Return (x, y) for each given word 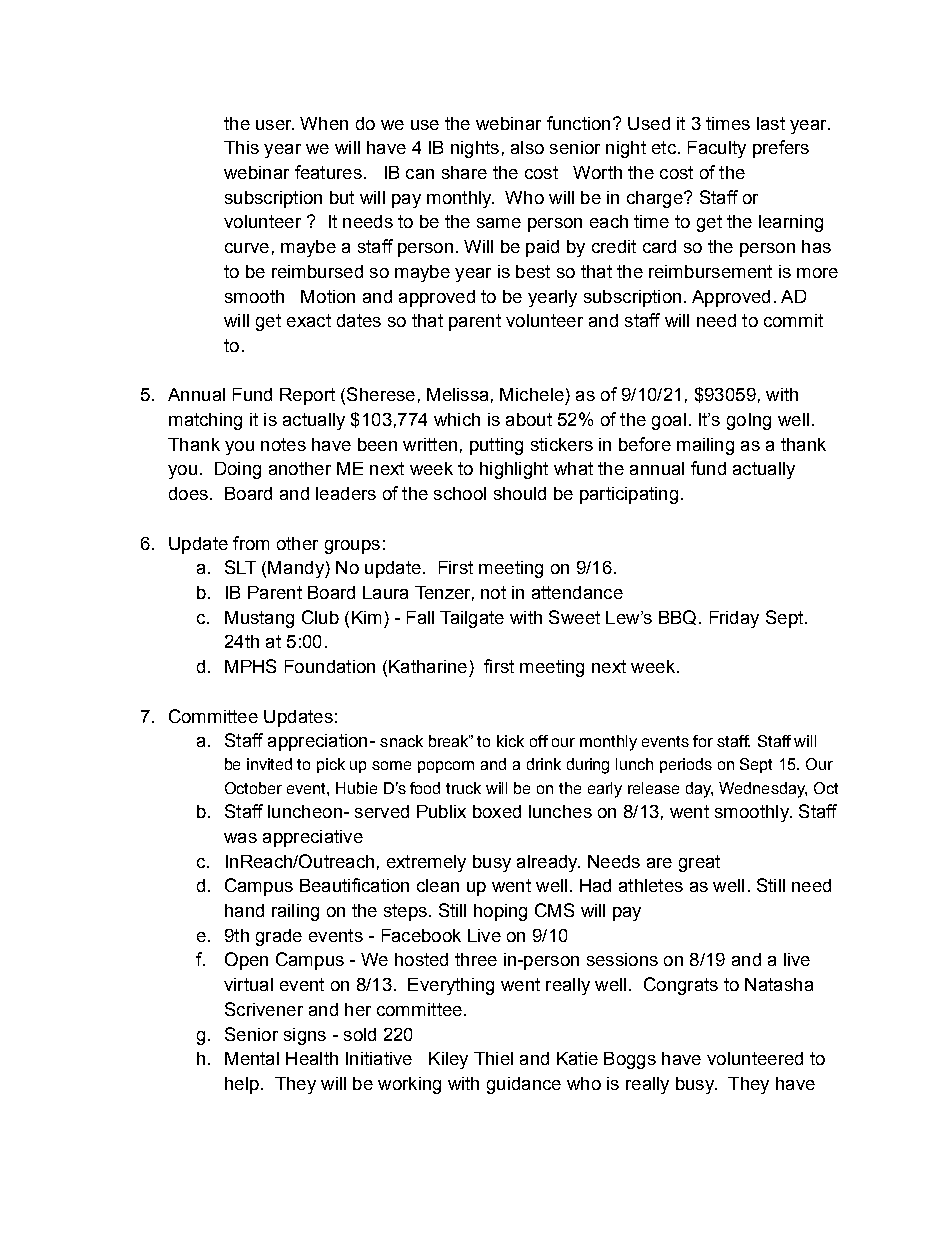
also (527, 147)
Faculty (717, 149)
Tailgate (472, 619)
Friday (734, 619)
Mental (252, 1058)
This (241, 147)
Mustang (259, 619)
